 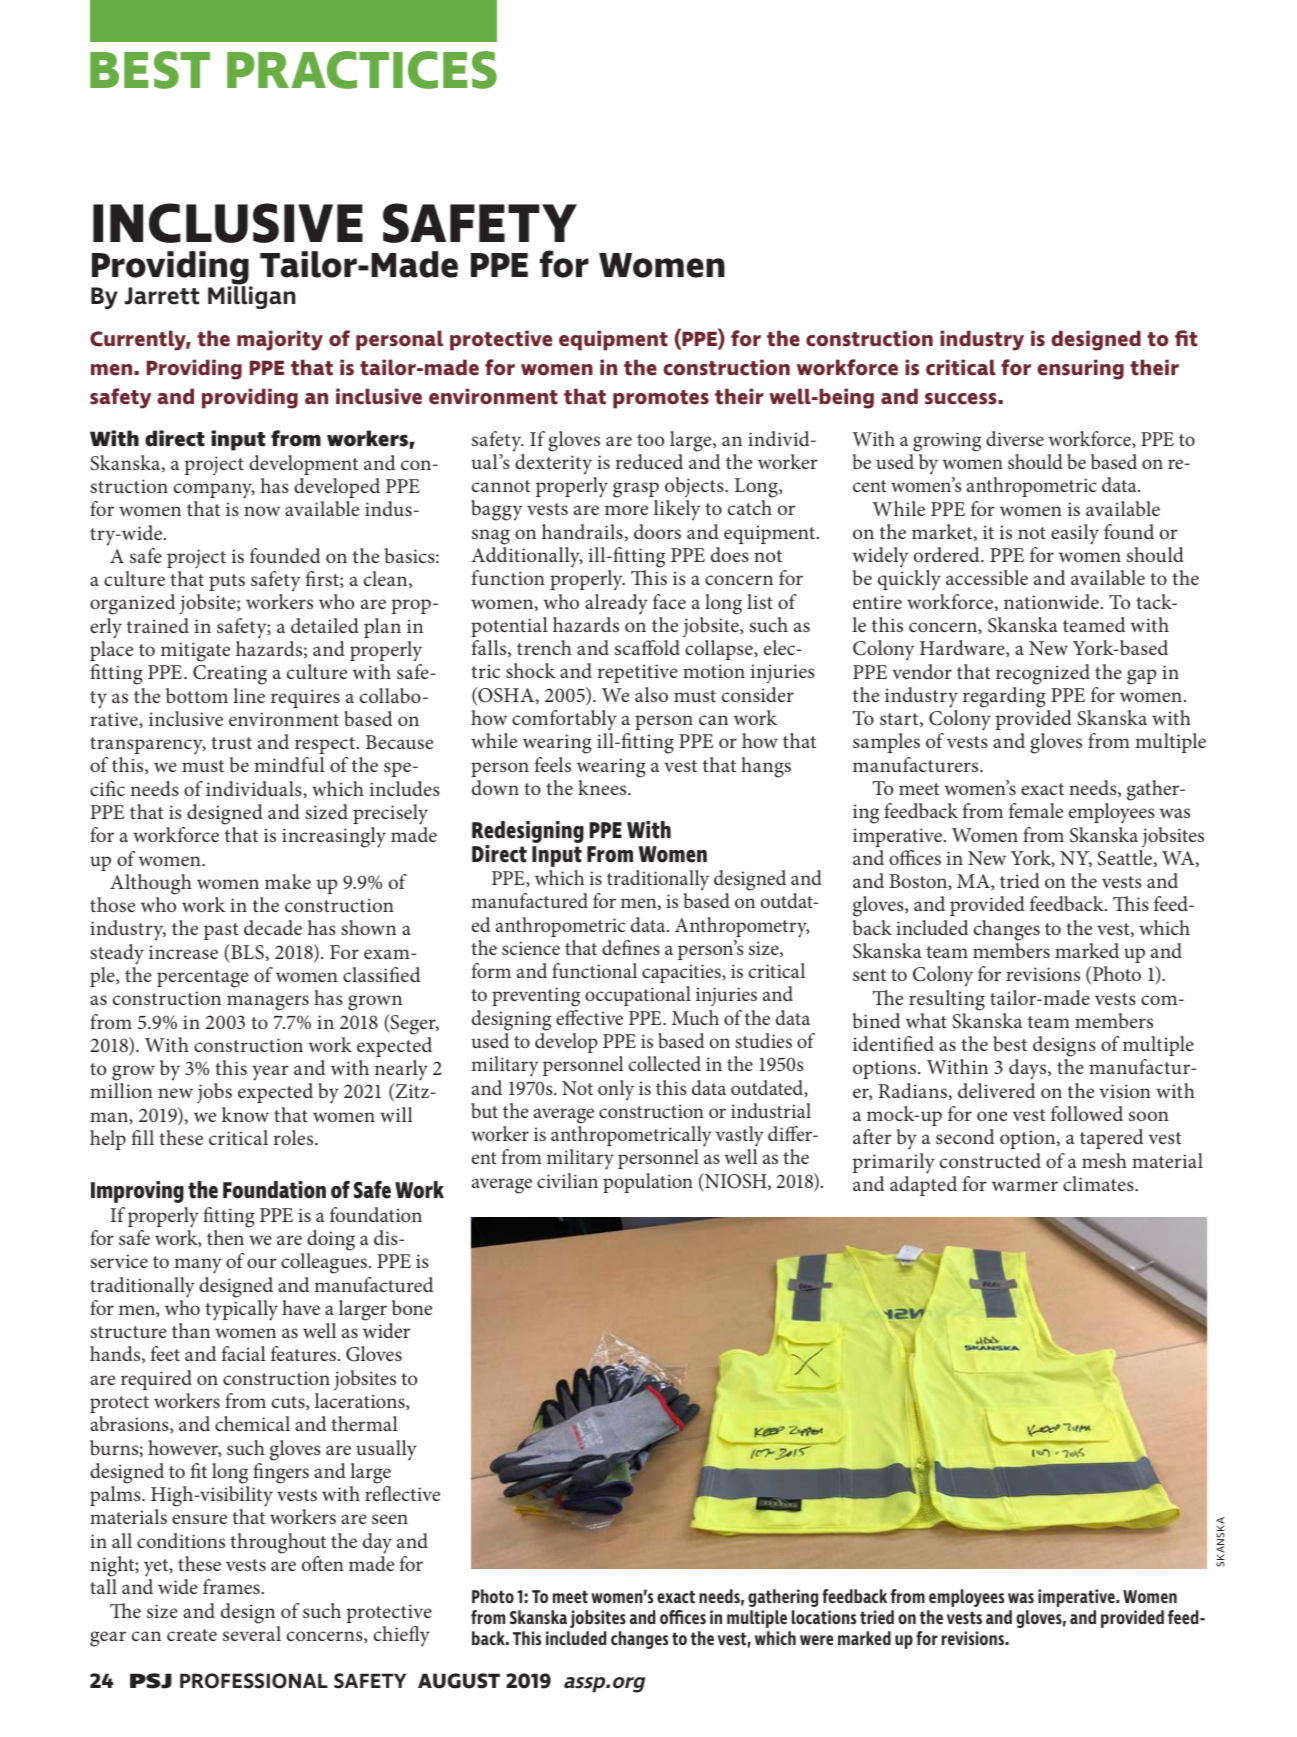 I want to click on defines, so click(x=631, y=947).
